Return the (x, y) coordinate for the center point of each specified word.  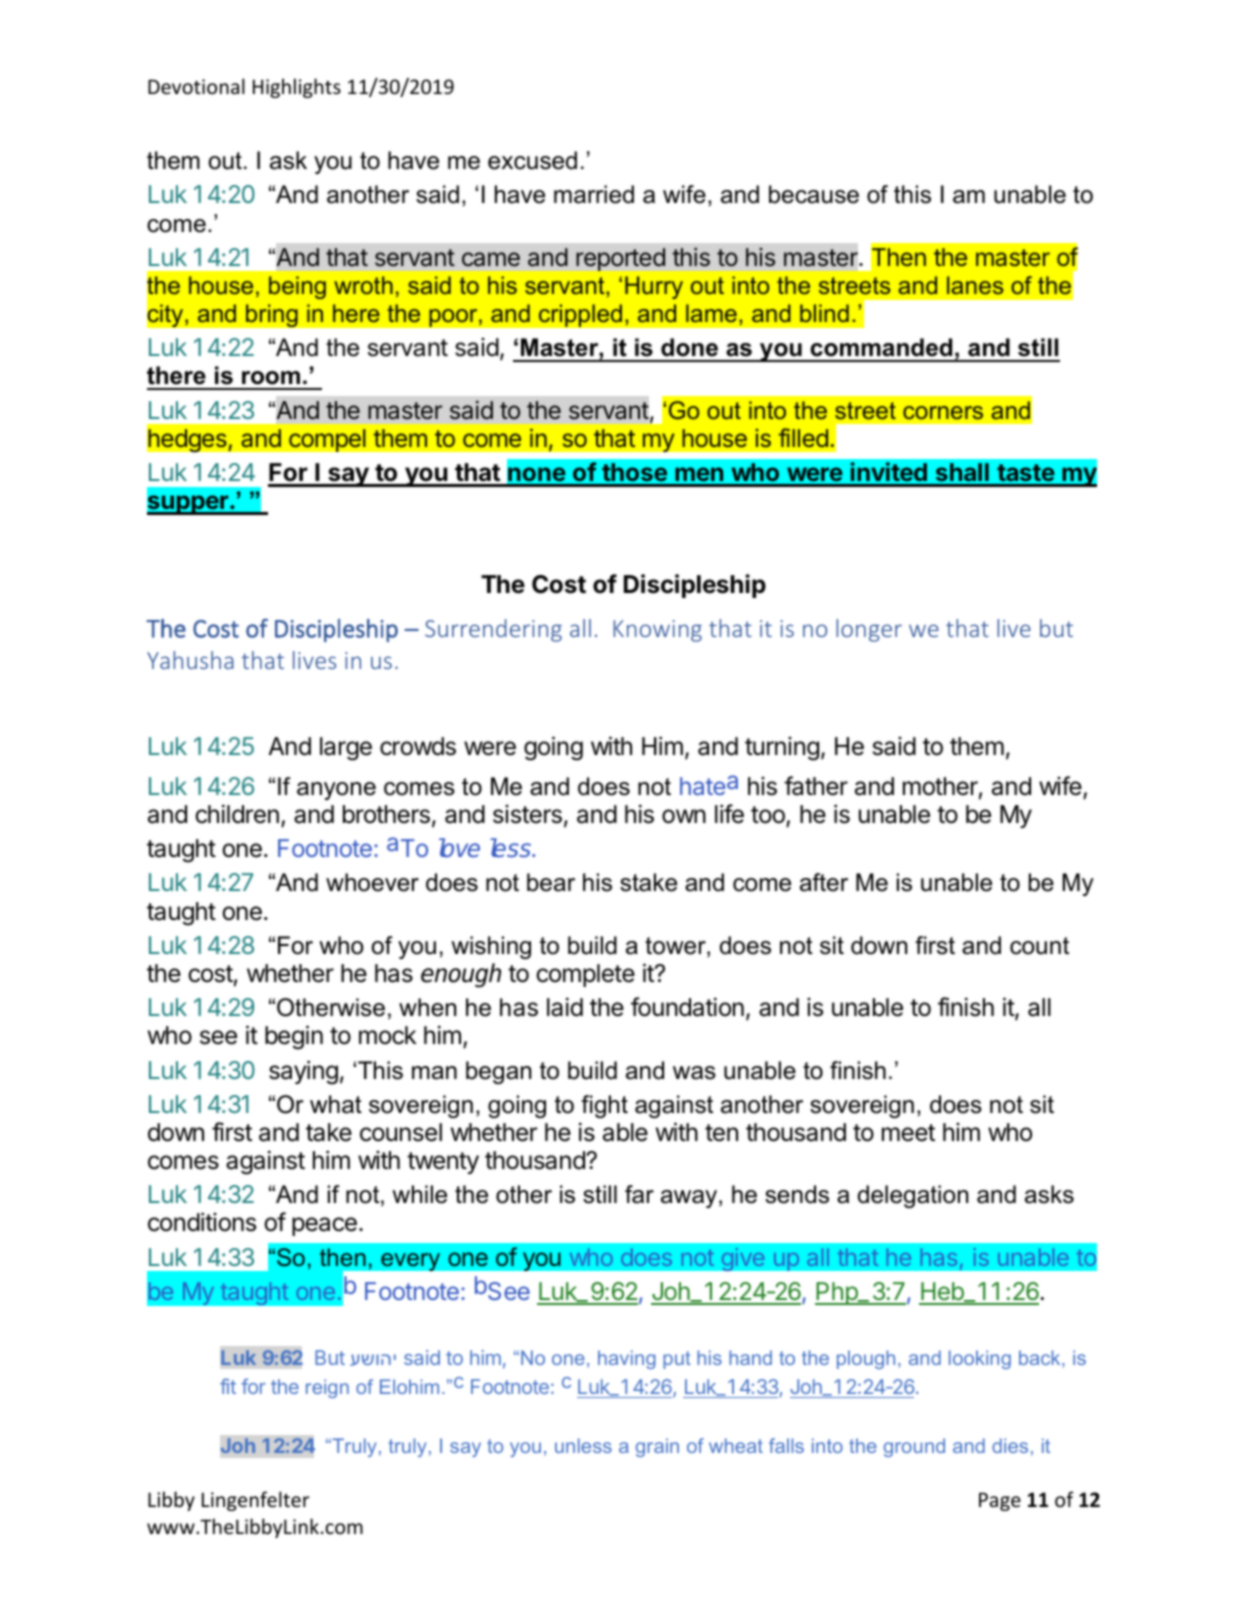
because (814, 194)
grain (657, 1447)
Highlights (297, 88)
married (594, 194)
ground (914, 1447)
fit (228, 1386)
